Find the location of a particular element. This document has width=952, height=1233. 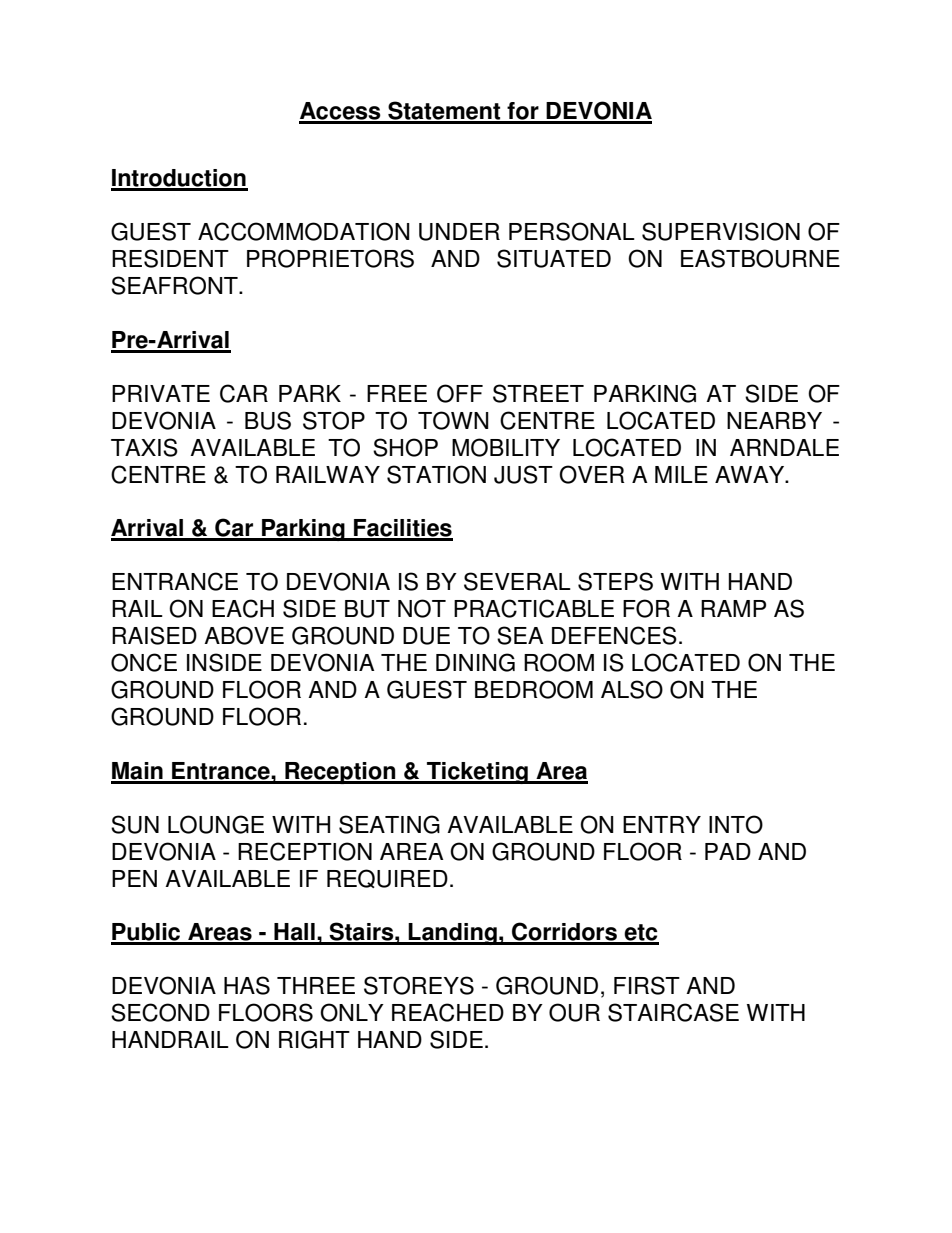

ABOVE is located at coordinates (244, 635).
